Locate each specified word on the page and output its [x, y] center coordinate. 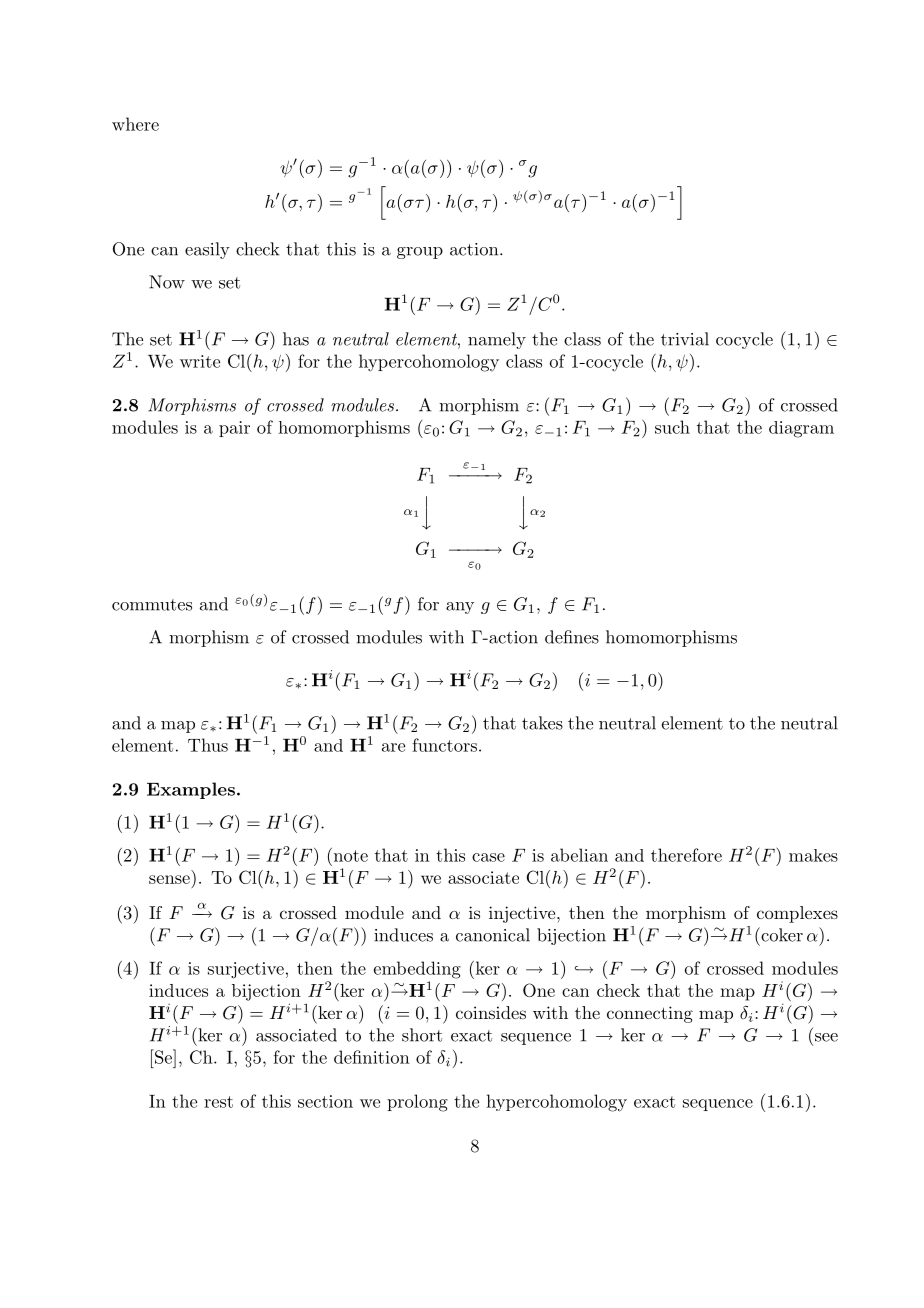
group [420, 253]
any [460, 608]
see [826, 1037]
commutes [152, 605]
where [135, 124]
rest [218, 1102]
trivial [685, 339]
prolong [417, 1103]
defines [572, 637]
